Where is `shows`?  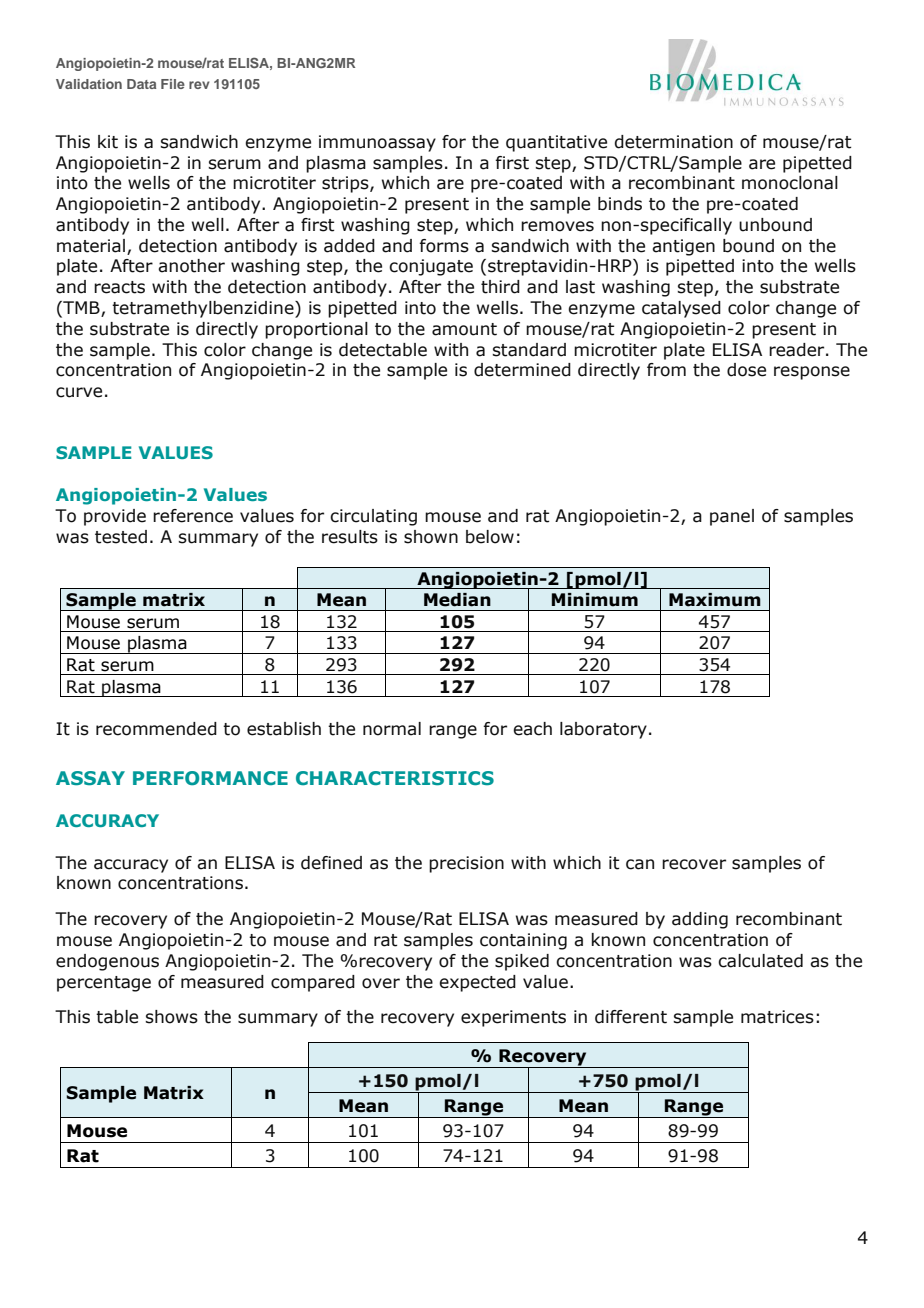
shows is located at coordinates (171, 1017).
